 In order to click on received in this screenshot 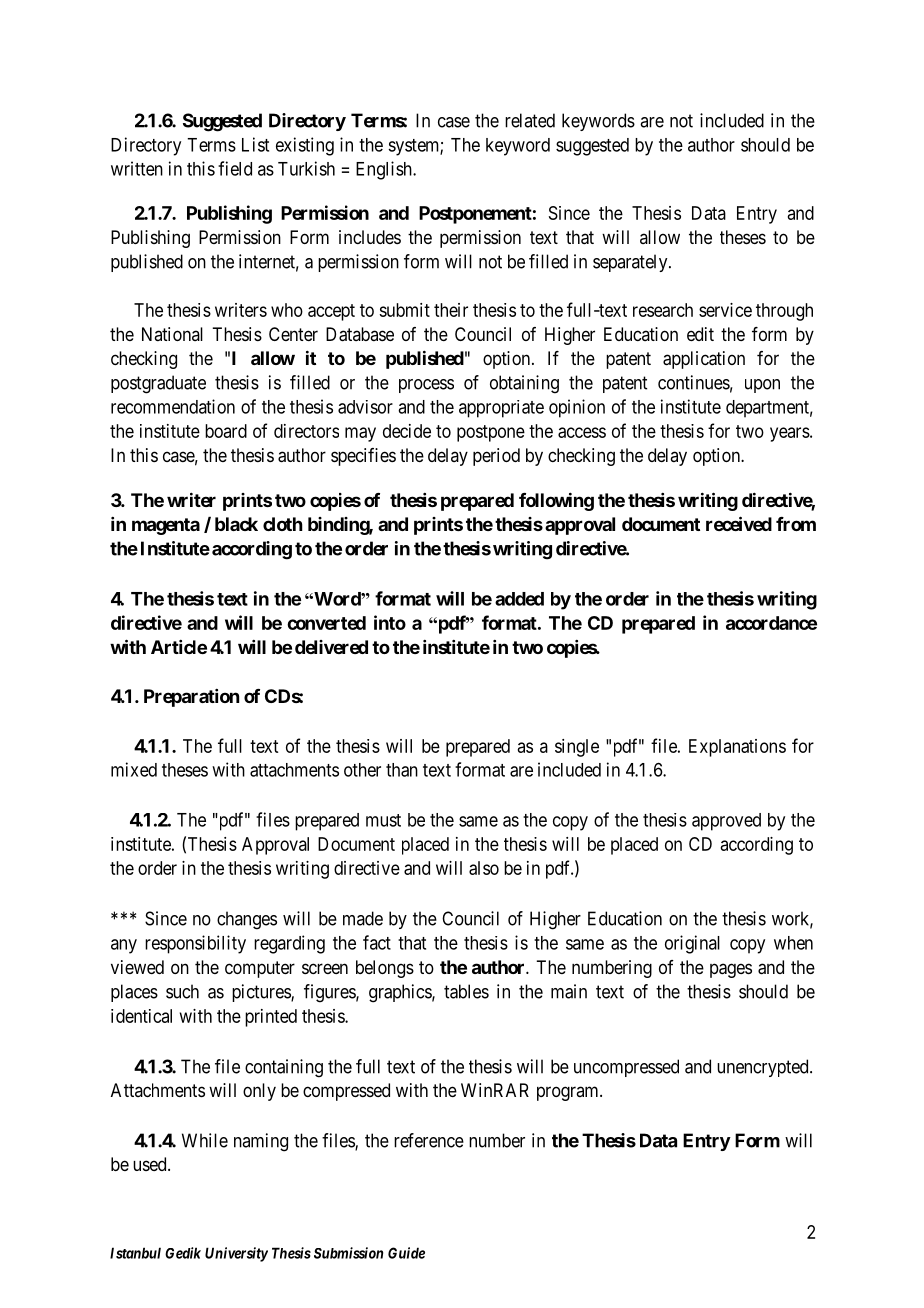, I will do `click(739, 523)`.
